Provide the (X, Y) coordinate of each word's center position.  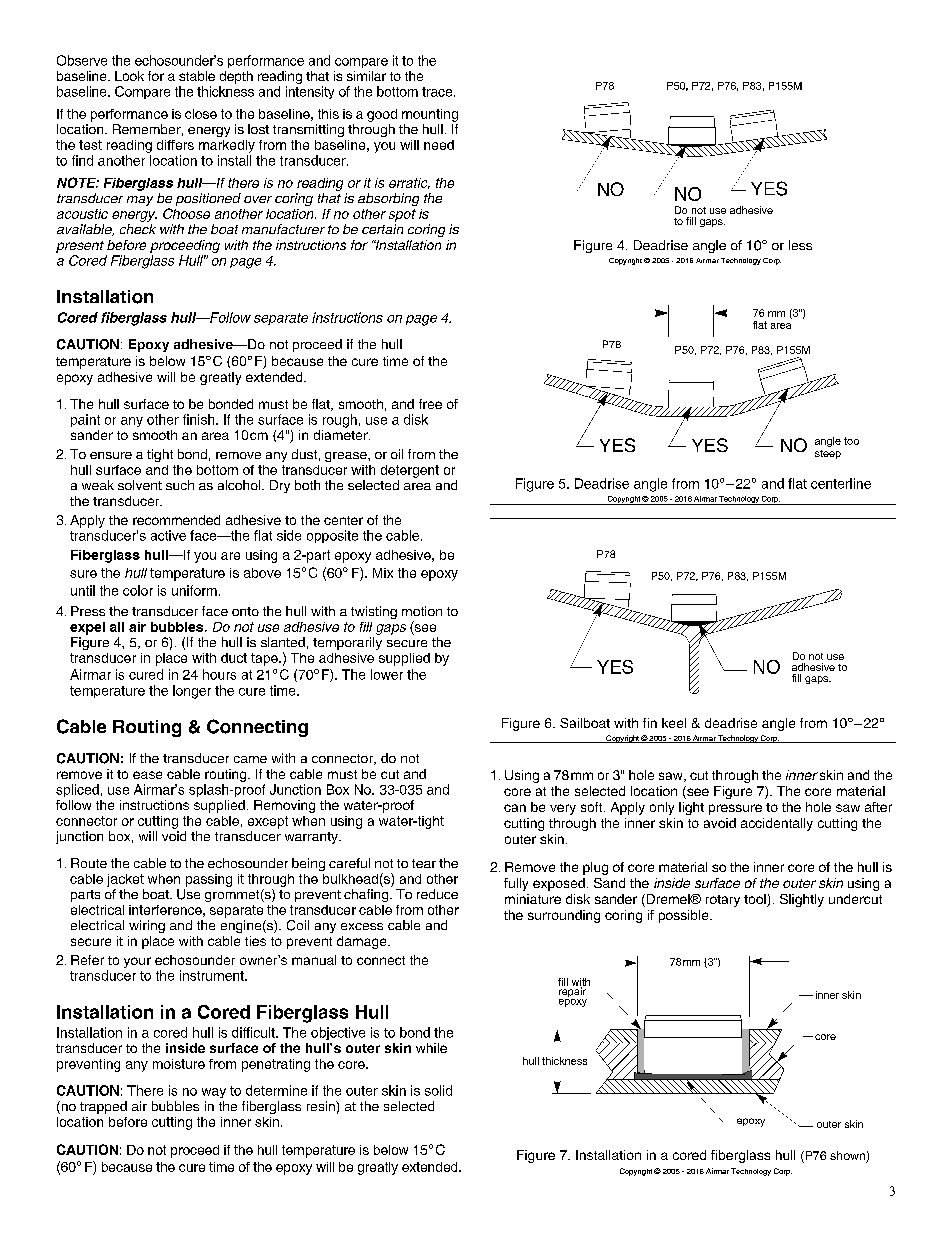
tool (756, 900)
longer (192, 692)
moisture (179, 1064)
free (430, 404)
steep (828, 454)
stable (197, 76)
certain (382, 229)
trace (438, 92)
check (138, 229)
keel (674, 723)
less (800, 245)
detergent (410, 471)
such (180, 485)
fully (516, 884)
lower (387, 674)
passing (209, 880)
